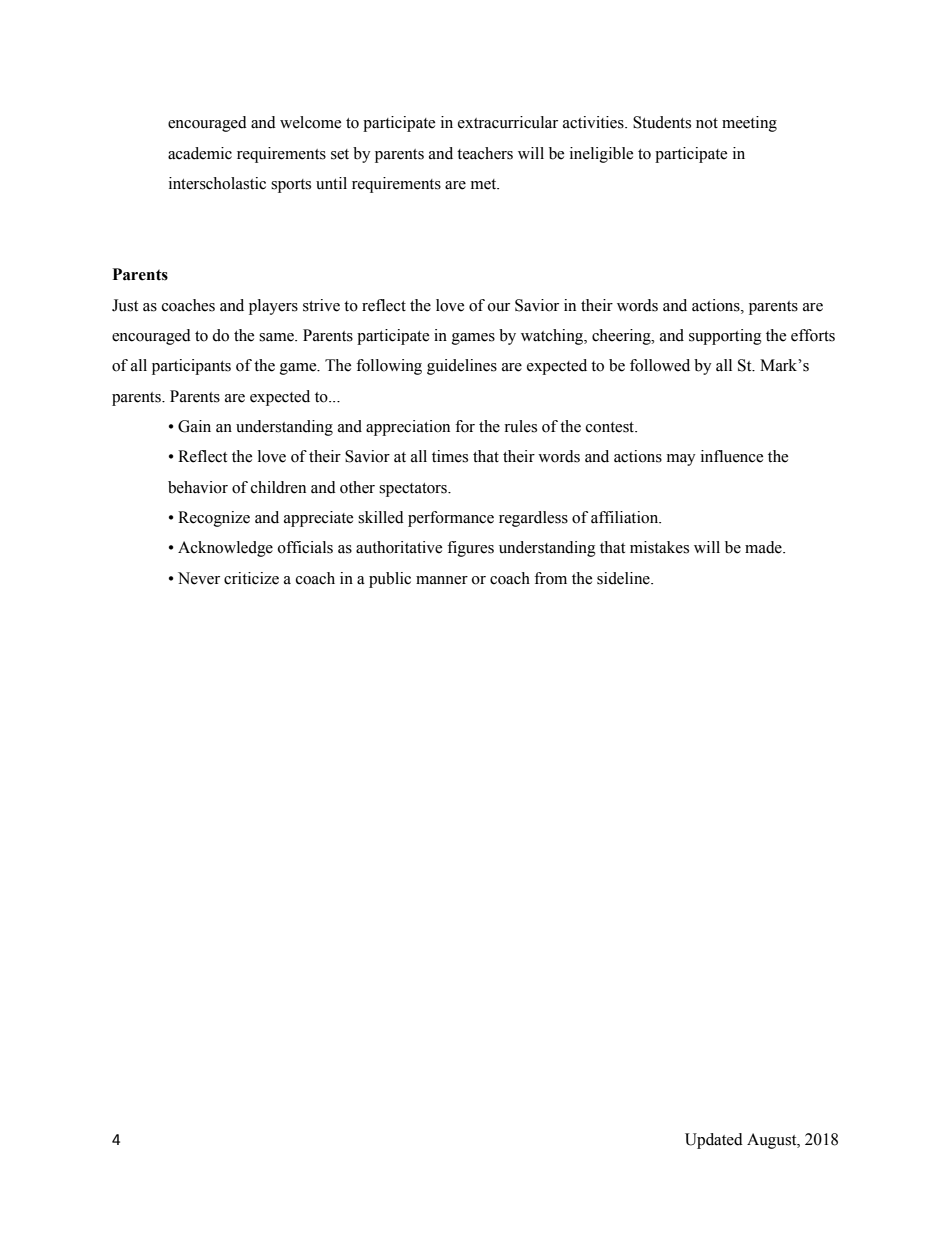 Image resolution: width=952 pixels, height=1233 pixels. Describe the element at coordinates (390, 580) in the page. I see `public` at that location.
